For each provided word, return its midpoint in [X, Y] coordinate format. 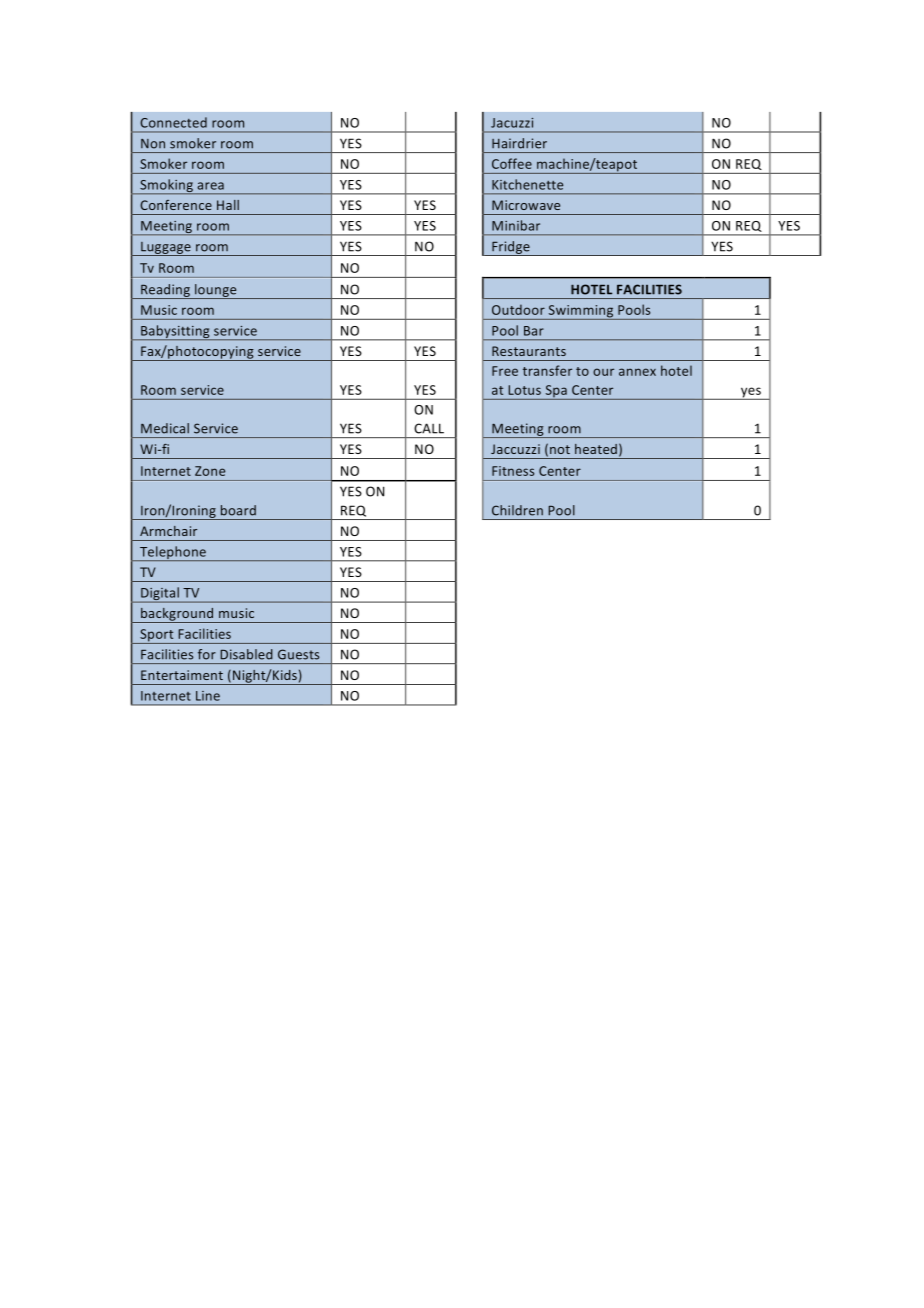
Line [208, 696]
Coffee [512, 163]
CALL [429, 428]
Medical [165, 428]
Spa [556, 392]
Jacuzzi [512, 123]
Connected [173, 122]
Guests [298, 654]
